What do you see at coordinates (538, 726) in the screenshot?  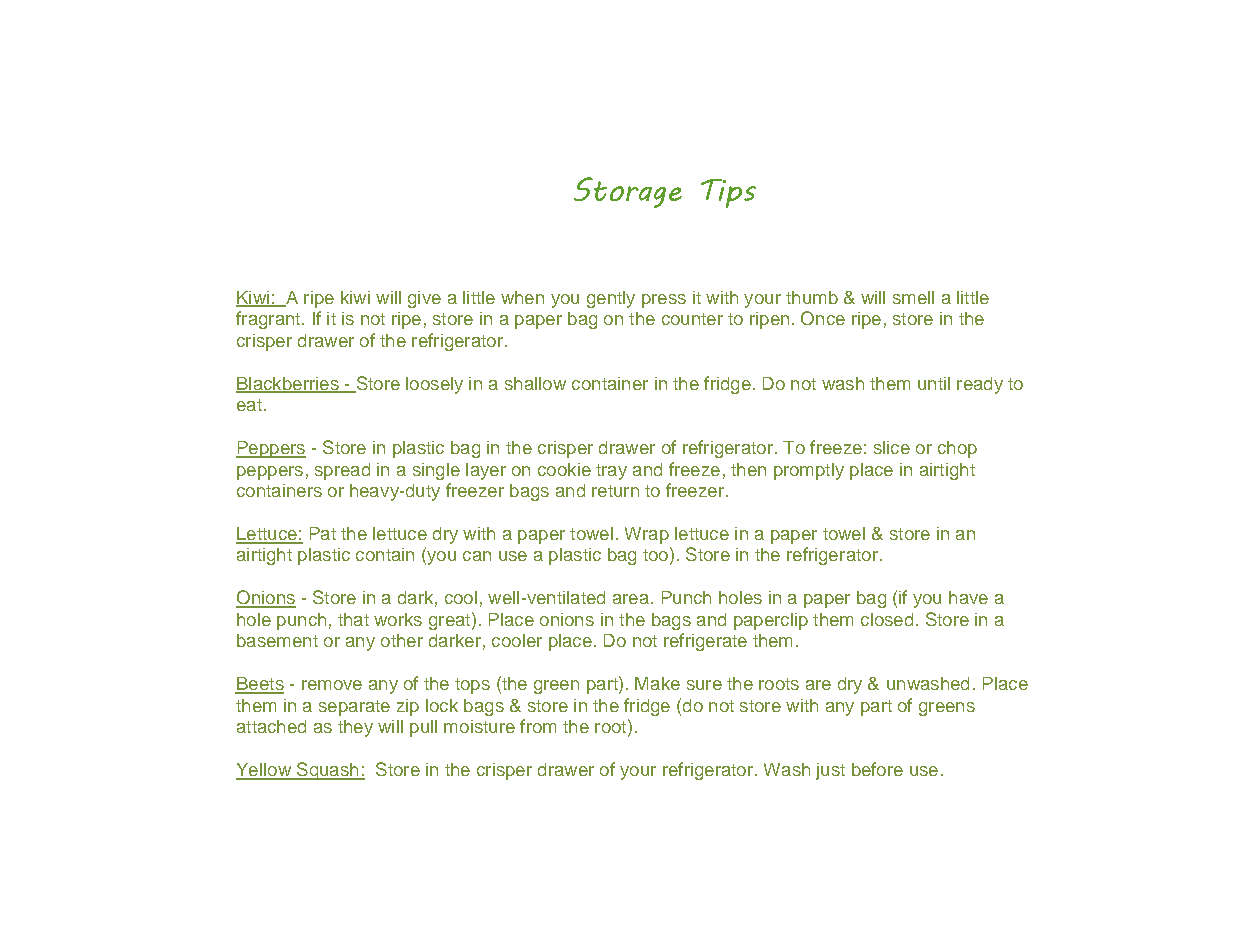 I see `from` at bounding box center [538, 726].
